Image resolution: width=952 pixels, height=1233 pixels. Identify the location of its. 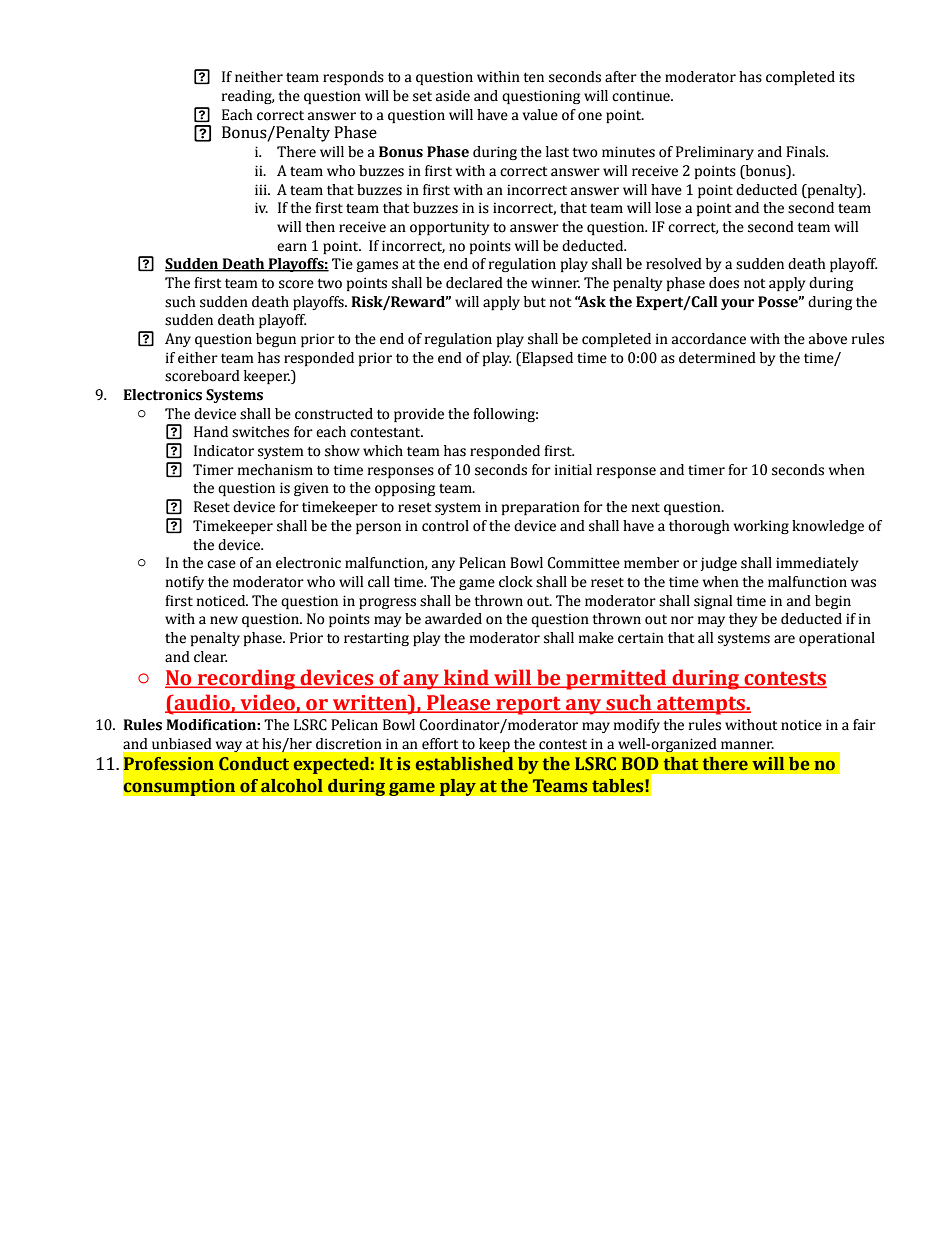
(847, 77).
